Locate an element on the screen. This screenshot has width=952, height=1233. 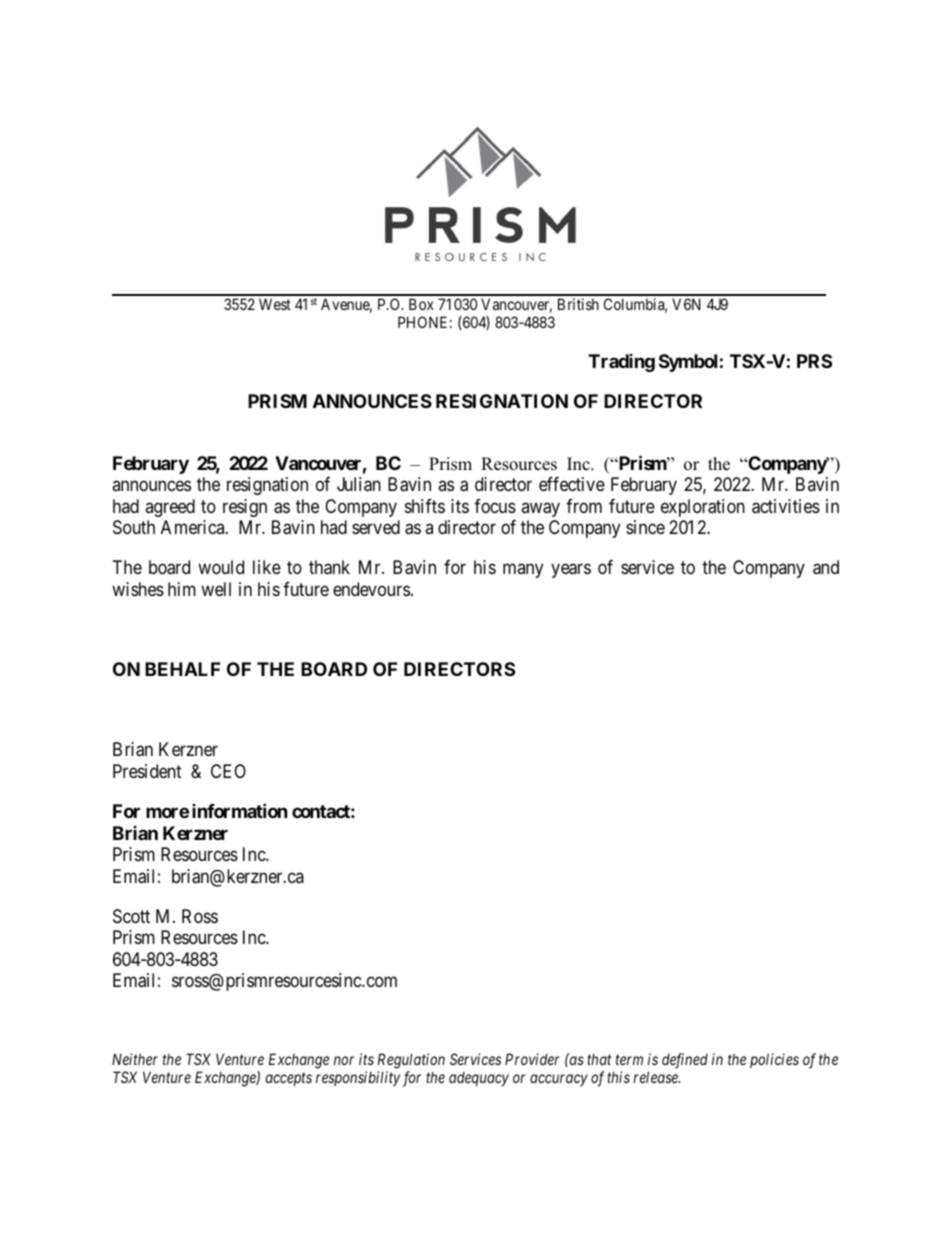
adequacy is located at coordinates (479, 1079).
